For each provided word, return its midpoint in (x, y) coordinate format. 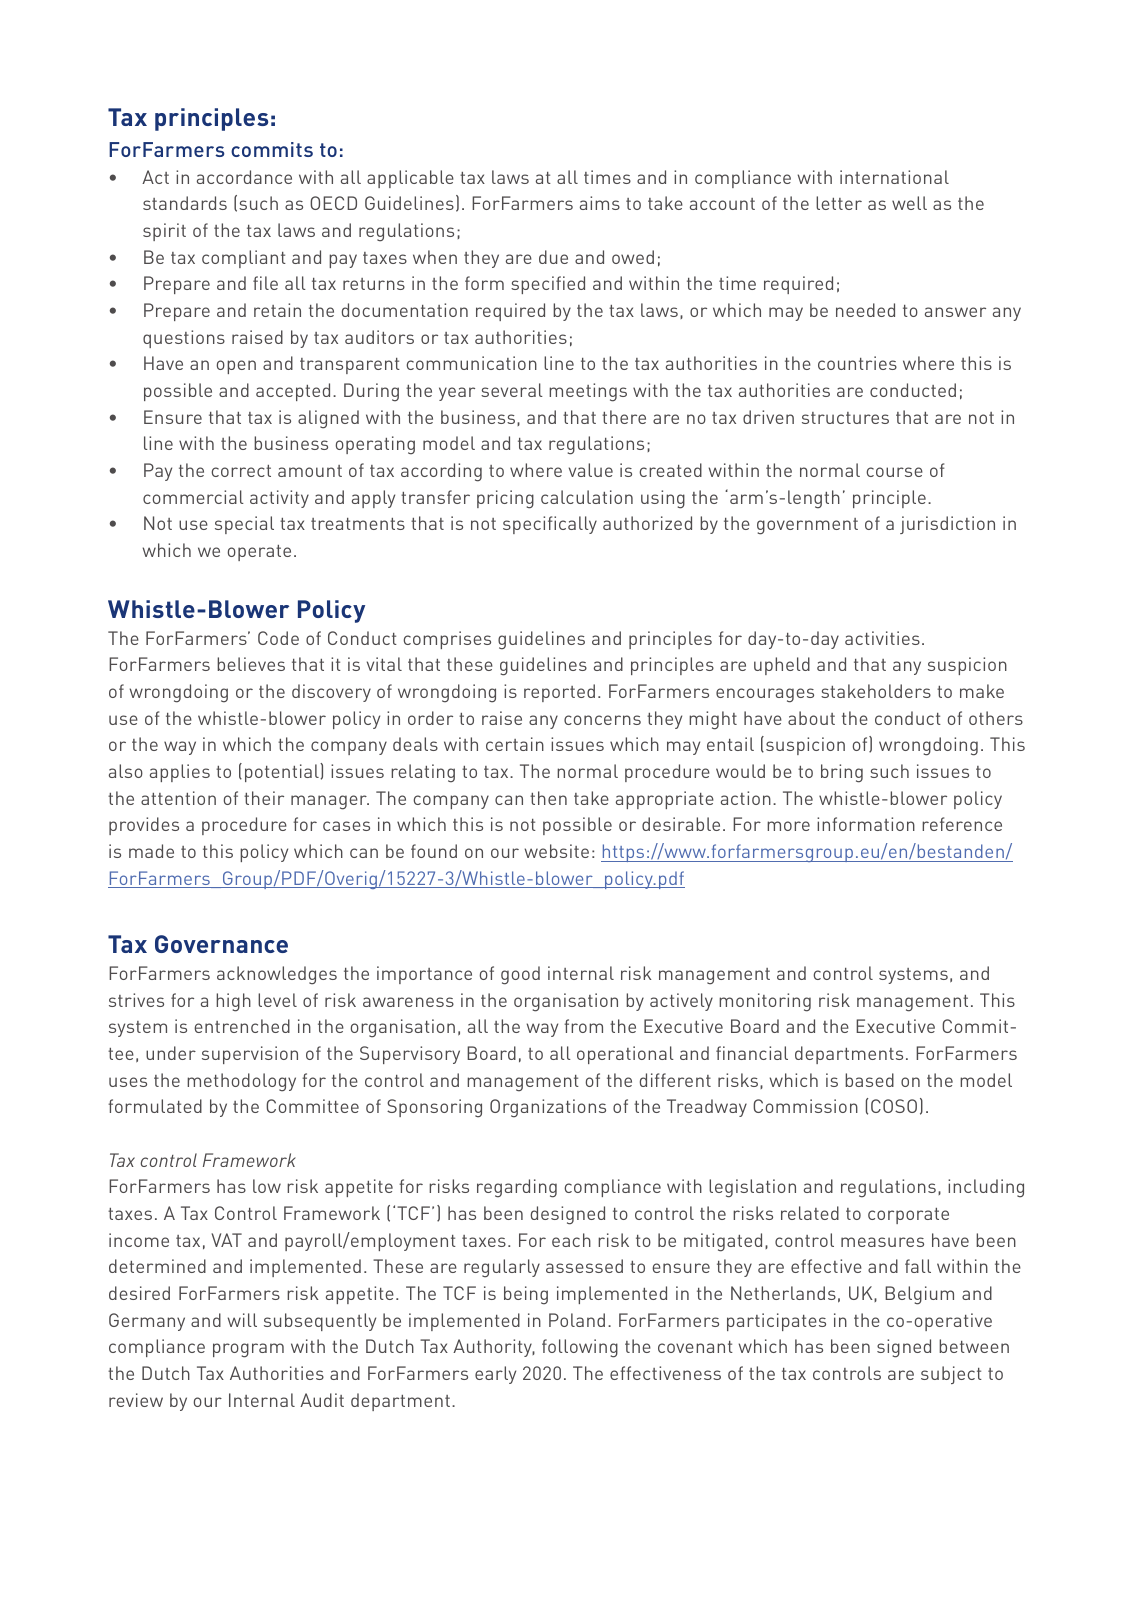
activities (882, 638)
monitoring (765, 1002)
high (233, 1002)
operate (259, 553)
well (909, 203)
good (520, 975)
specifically (550, 525)
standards (185, 203)
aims (600, 203)
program (248, 1350)
